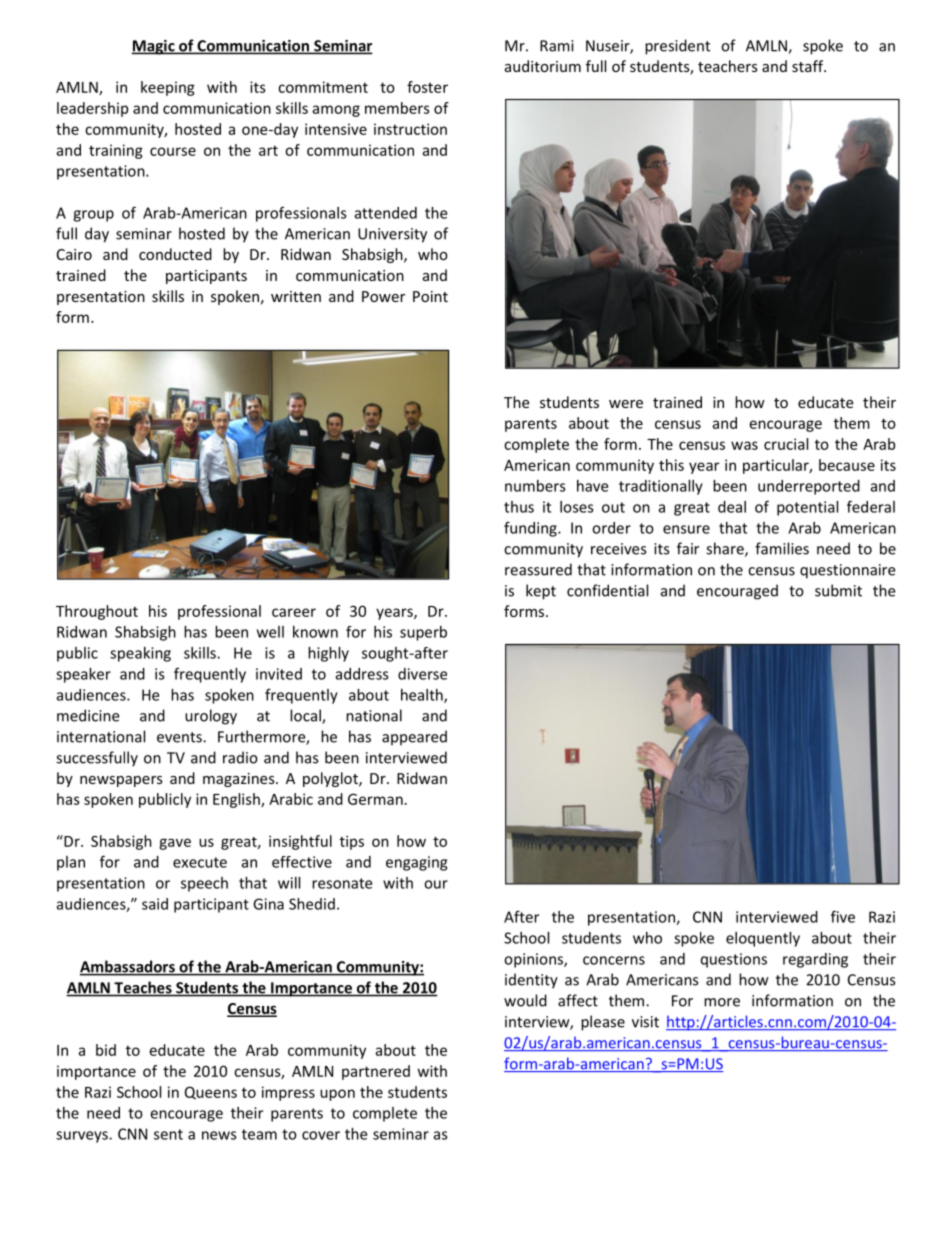 The height and width of the page is (1233, 952). Describe the element at coordinates (211, 1093) in the page. I see `Queens` at that location.
